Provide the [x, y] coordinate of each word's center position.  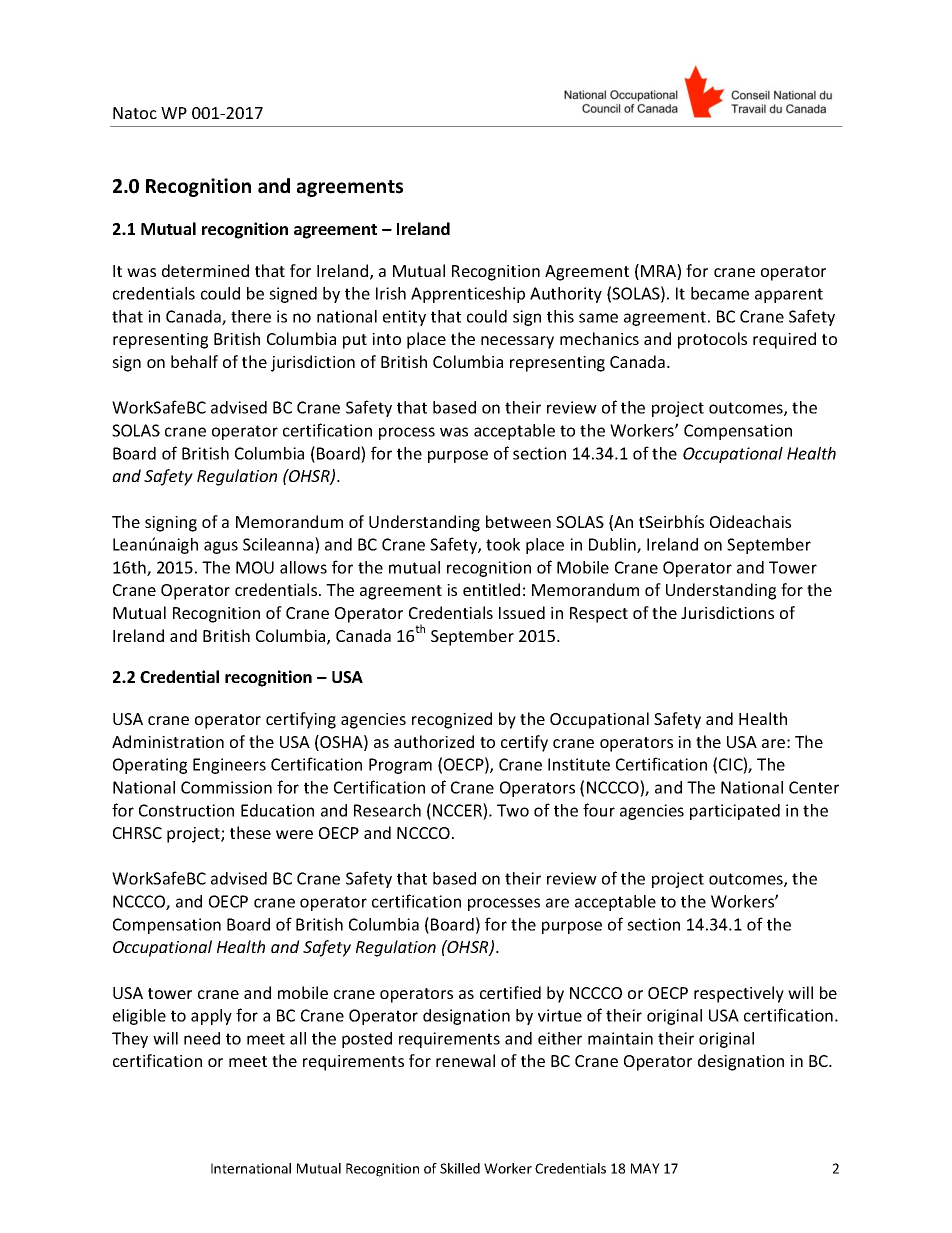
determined [205, 270]
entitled [491, 589]
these [250, 832]
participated [735, 812]
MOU [255, 567]
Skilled [460, 1168]
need [202, 1038]
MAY [645, 1168]
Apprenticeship [468, 295]
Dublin [613, 545]
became [720, 293]
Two [513, 810]
